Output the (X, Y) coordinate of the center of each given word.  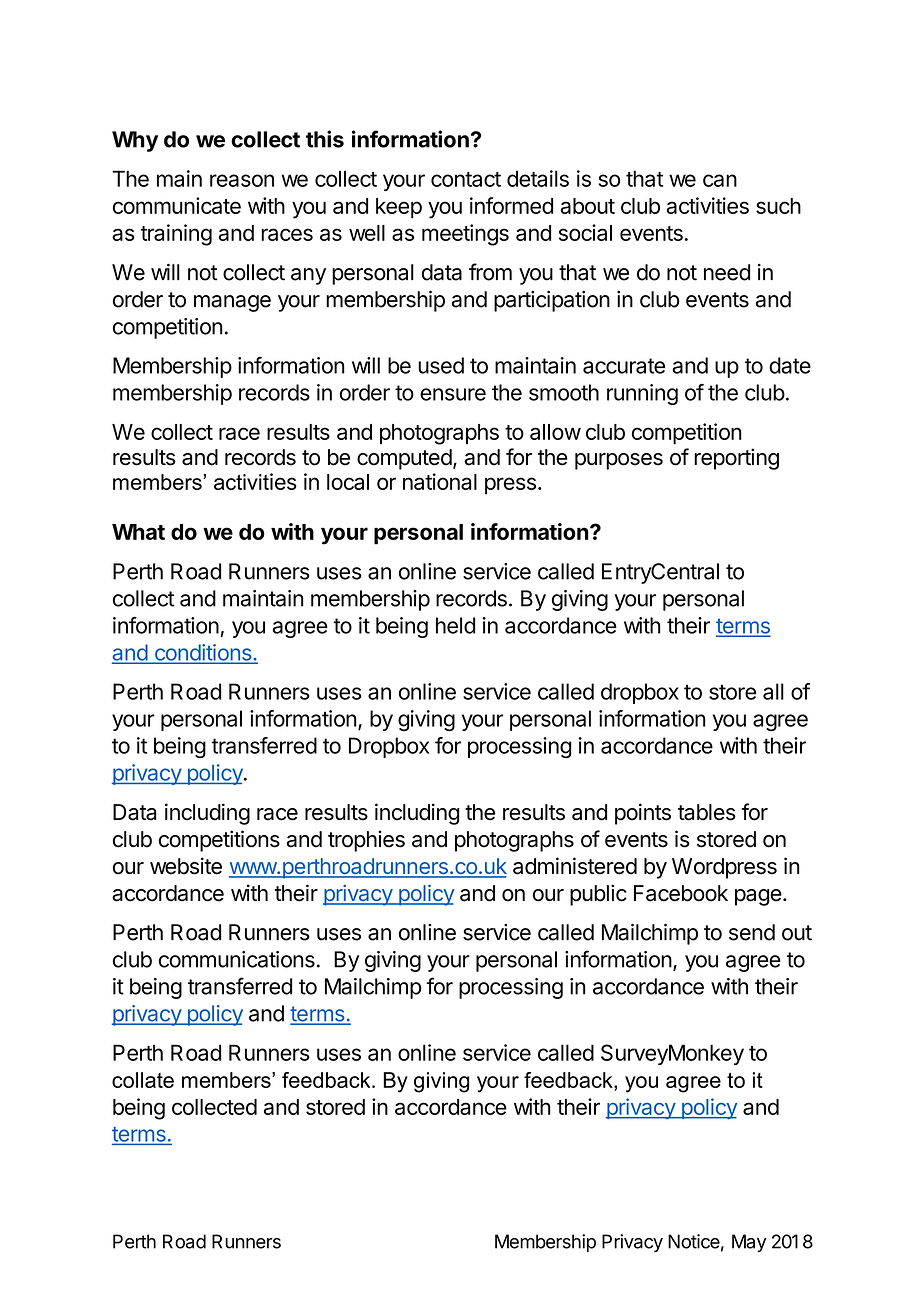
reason (242, 180)
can (720, 180)
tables (707, 812)
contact (466, 179)
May (749, 1243)
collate (143, 1080)
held (455, 625)
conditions (203, 653)
